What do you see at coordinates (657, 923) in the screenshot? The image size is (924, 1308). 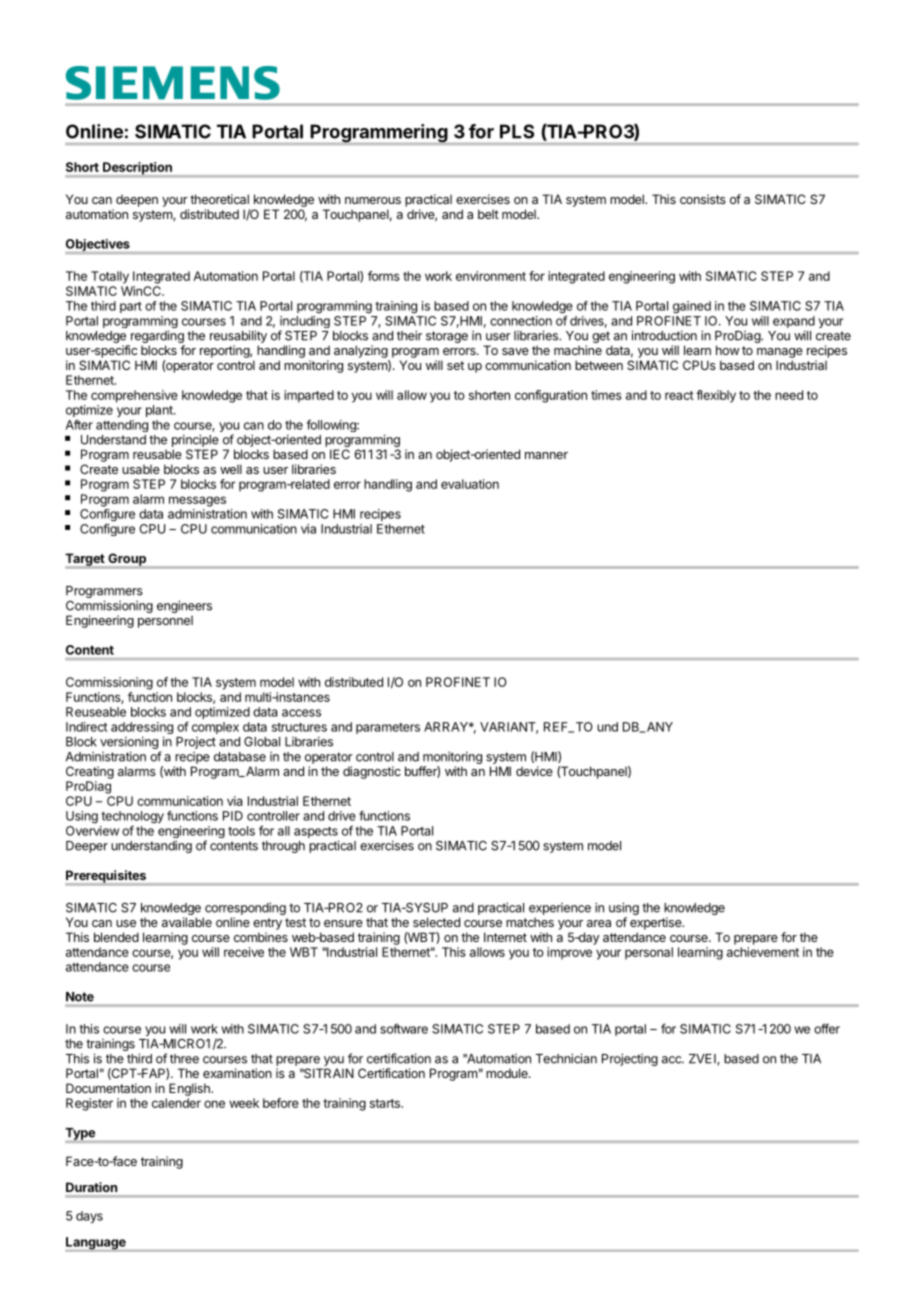 I see `expertise` at bounding box center [657, 923].
